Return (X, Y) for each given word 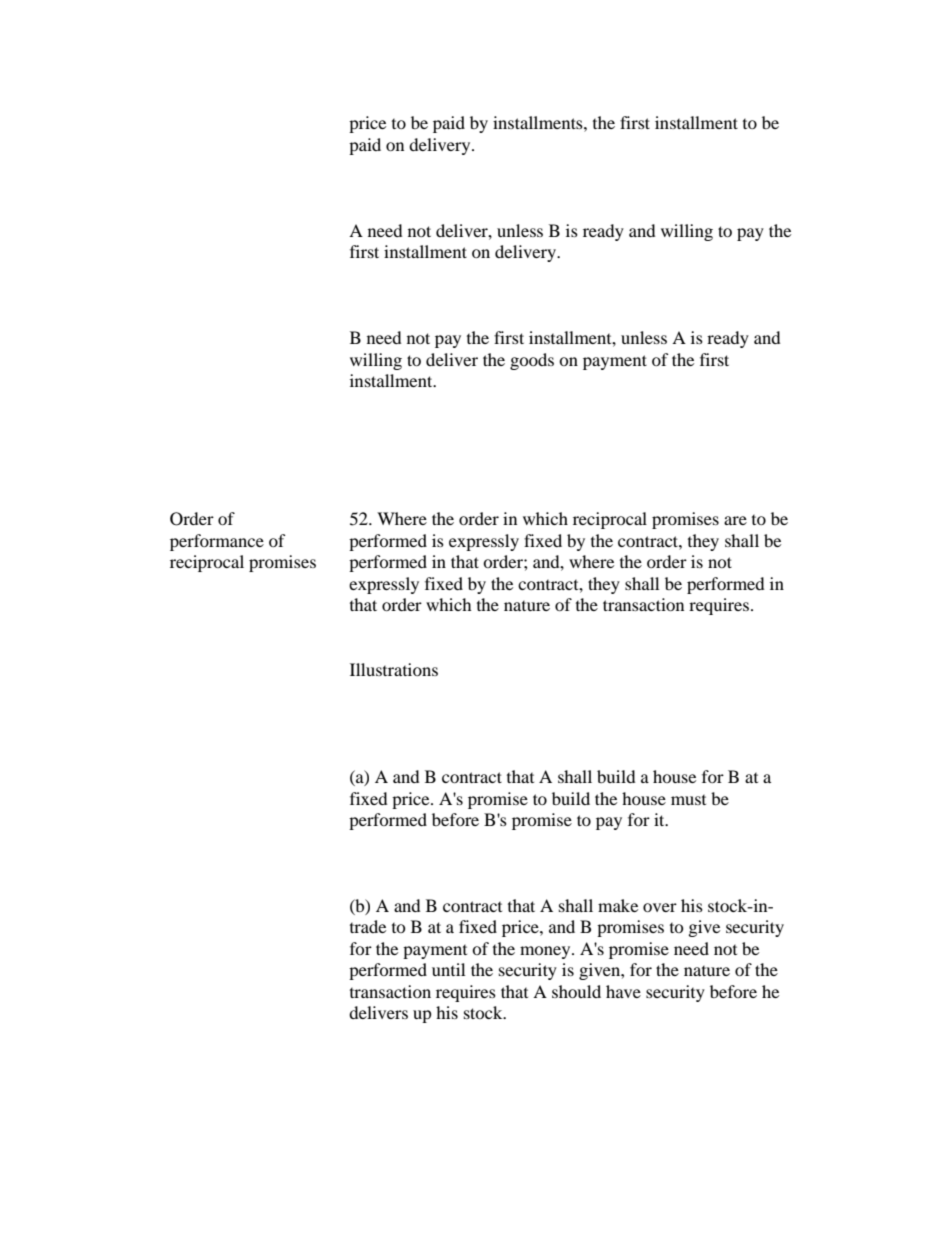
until (448, 969)
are (735, 520)
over (660, 907)
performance (217, 542)
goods (532, 361)
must (688, 800)
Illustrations (394, 669)
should (576, 991)
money (546, 952)
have (623, 991)
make (618, 905)
